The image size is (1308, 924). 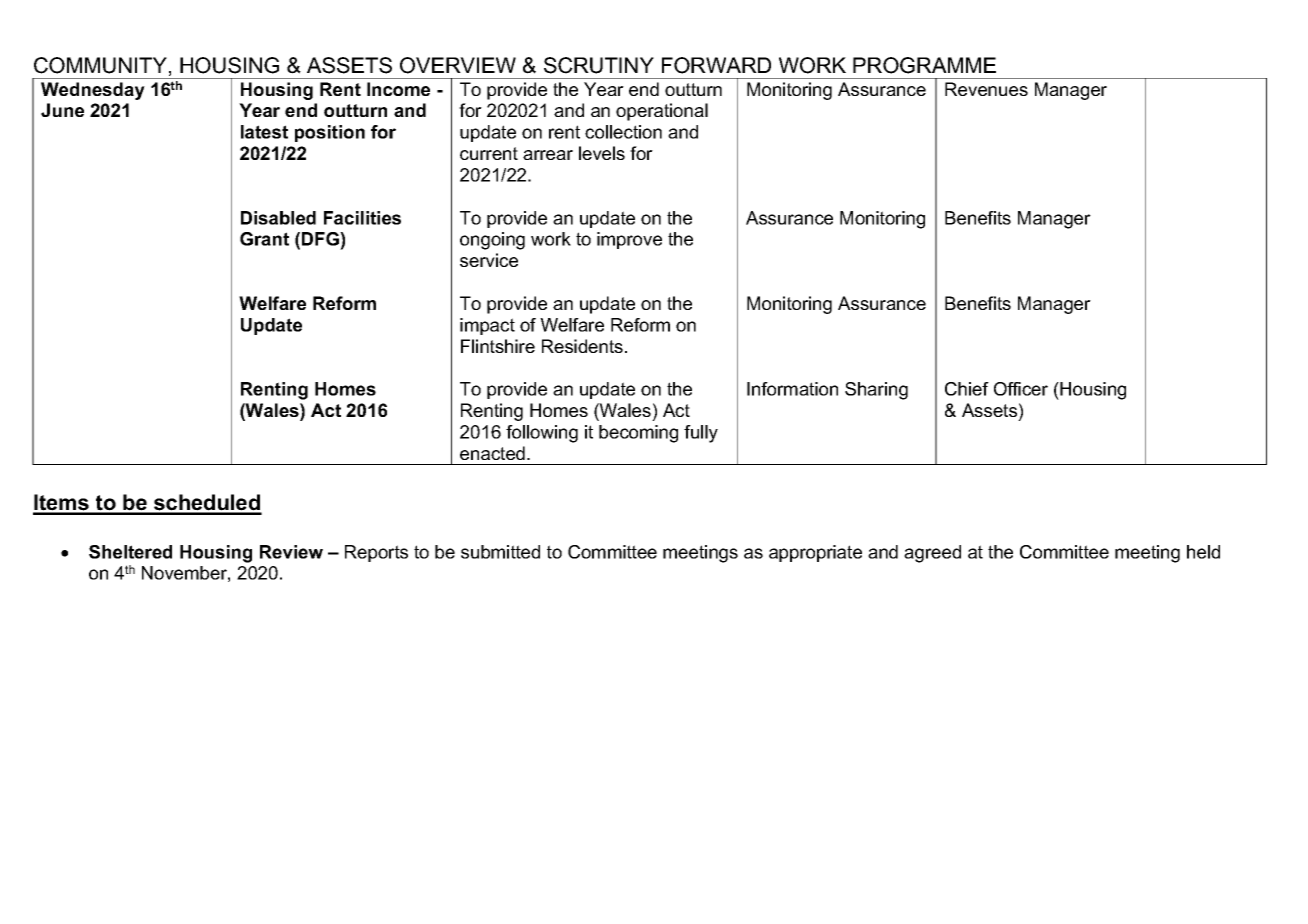 I want to click on Officer, so click(x=1021, y=389).
